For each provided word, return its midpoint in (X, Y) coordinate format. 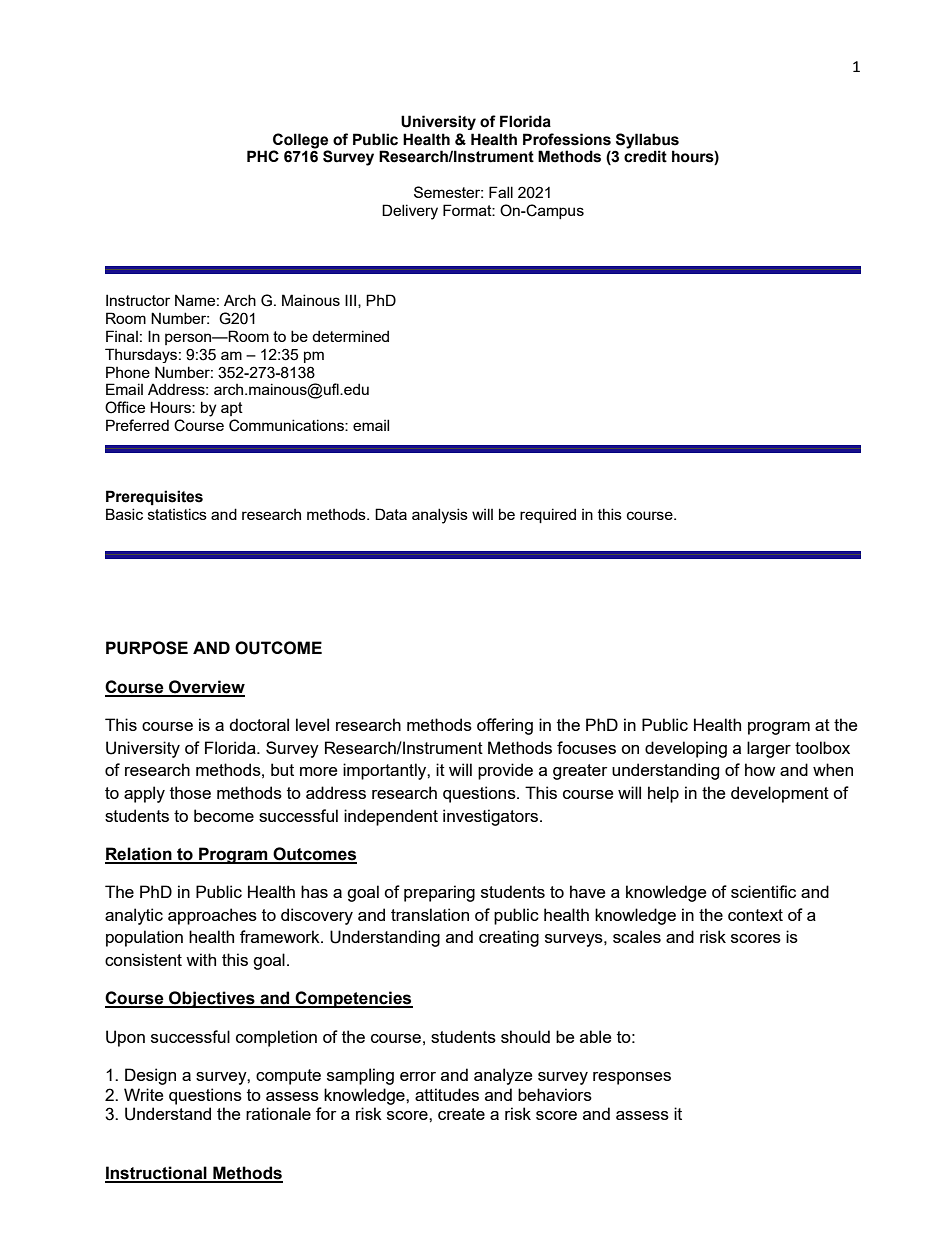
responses (632, 1078)
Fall (501, 192)
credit (645, 156)
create (461, 1114)
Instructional (157, 1174)
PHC (263, 156)
